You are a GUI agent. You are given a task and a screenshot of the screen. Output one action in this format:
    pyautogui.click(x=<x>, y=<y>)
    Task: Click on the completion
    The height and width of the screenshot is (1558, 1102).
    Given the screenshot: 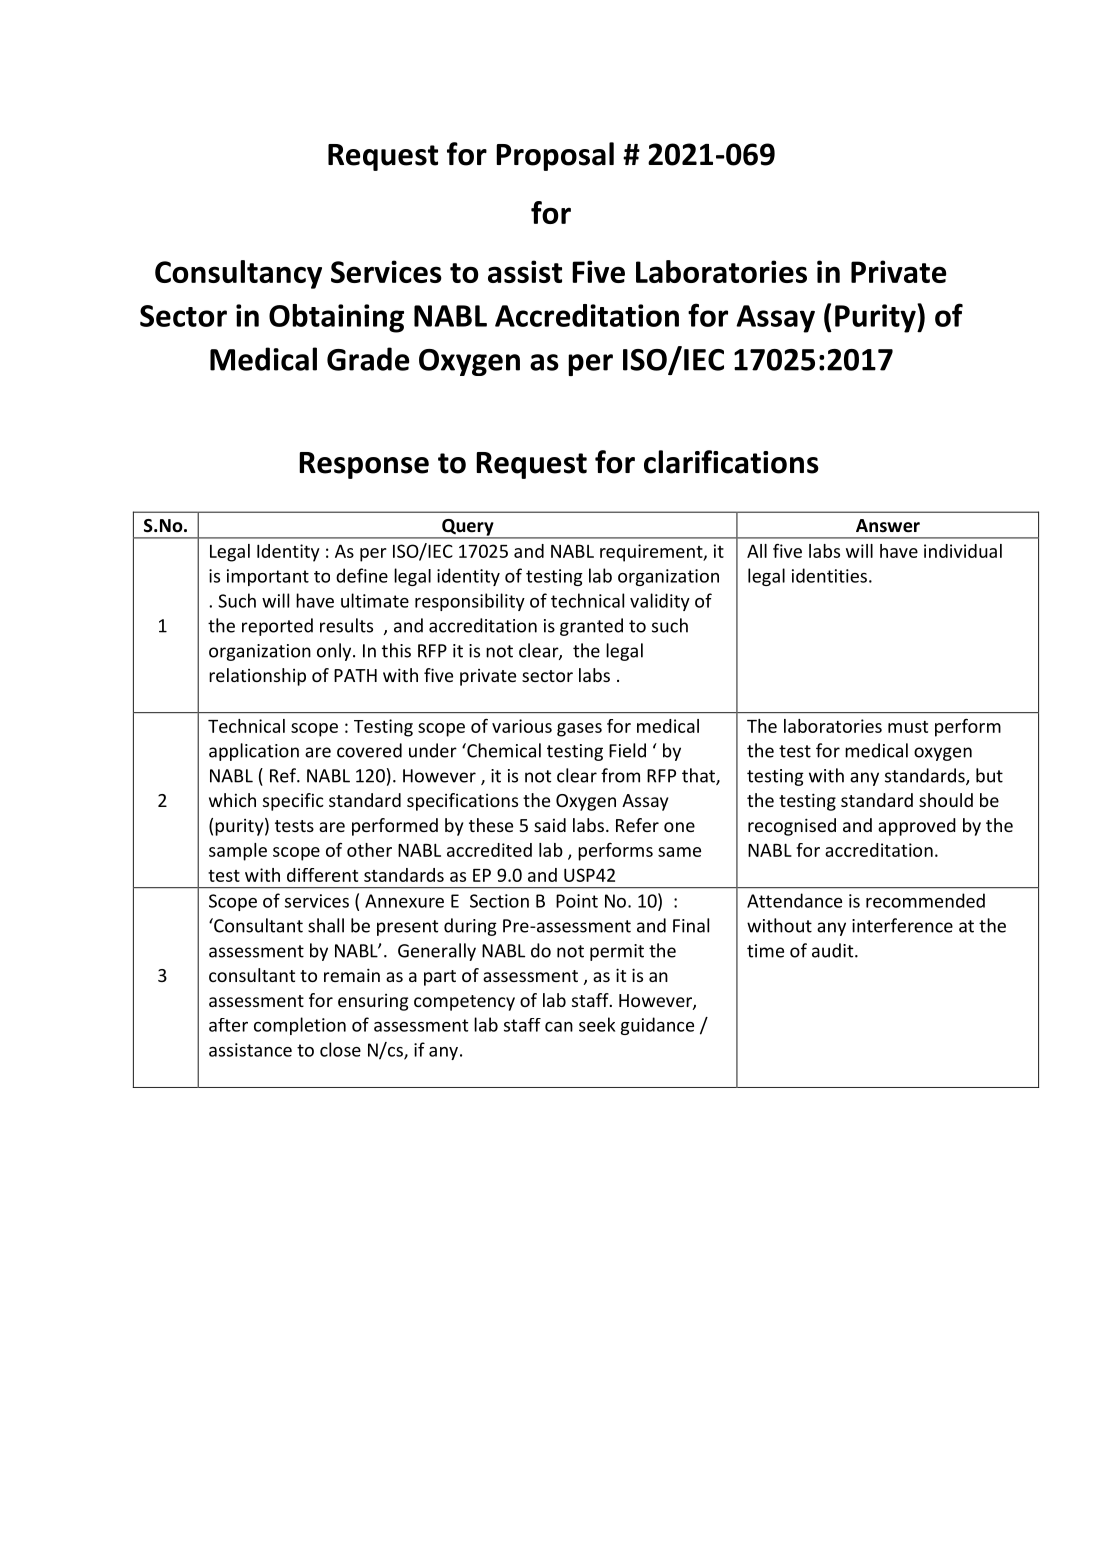 What is the action you would take?
    pyautogui.click(x=300, y=1026)
